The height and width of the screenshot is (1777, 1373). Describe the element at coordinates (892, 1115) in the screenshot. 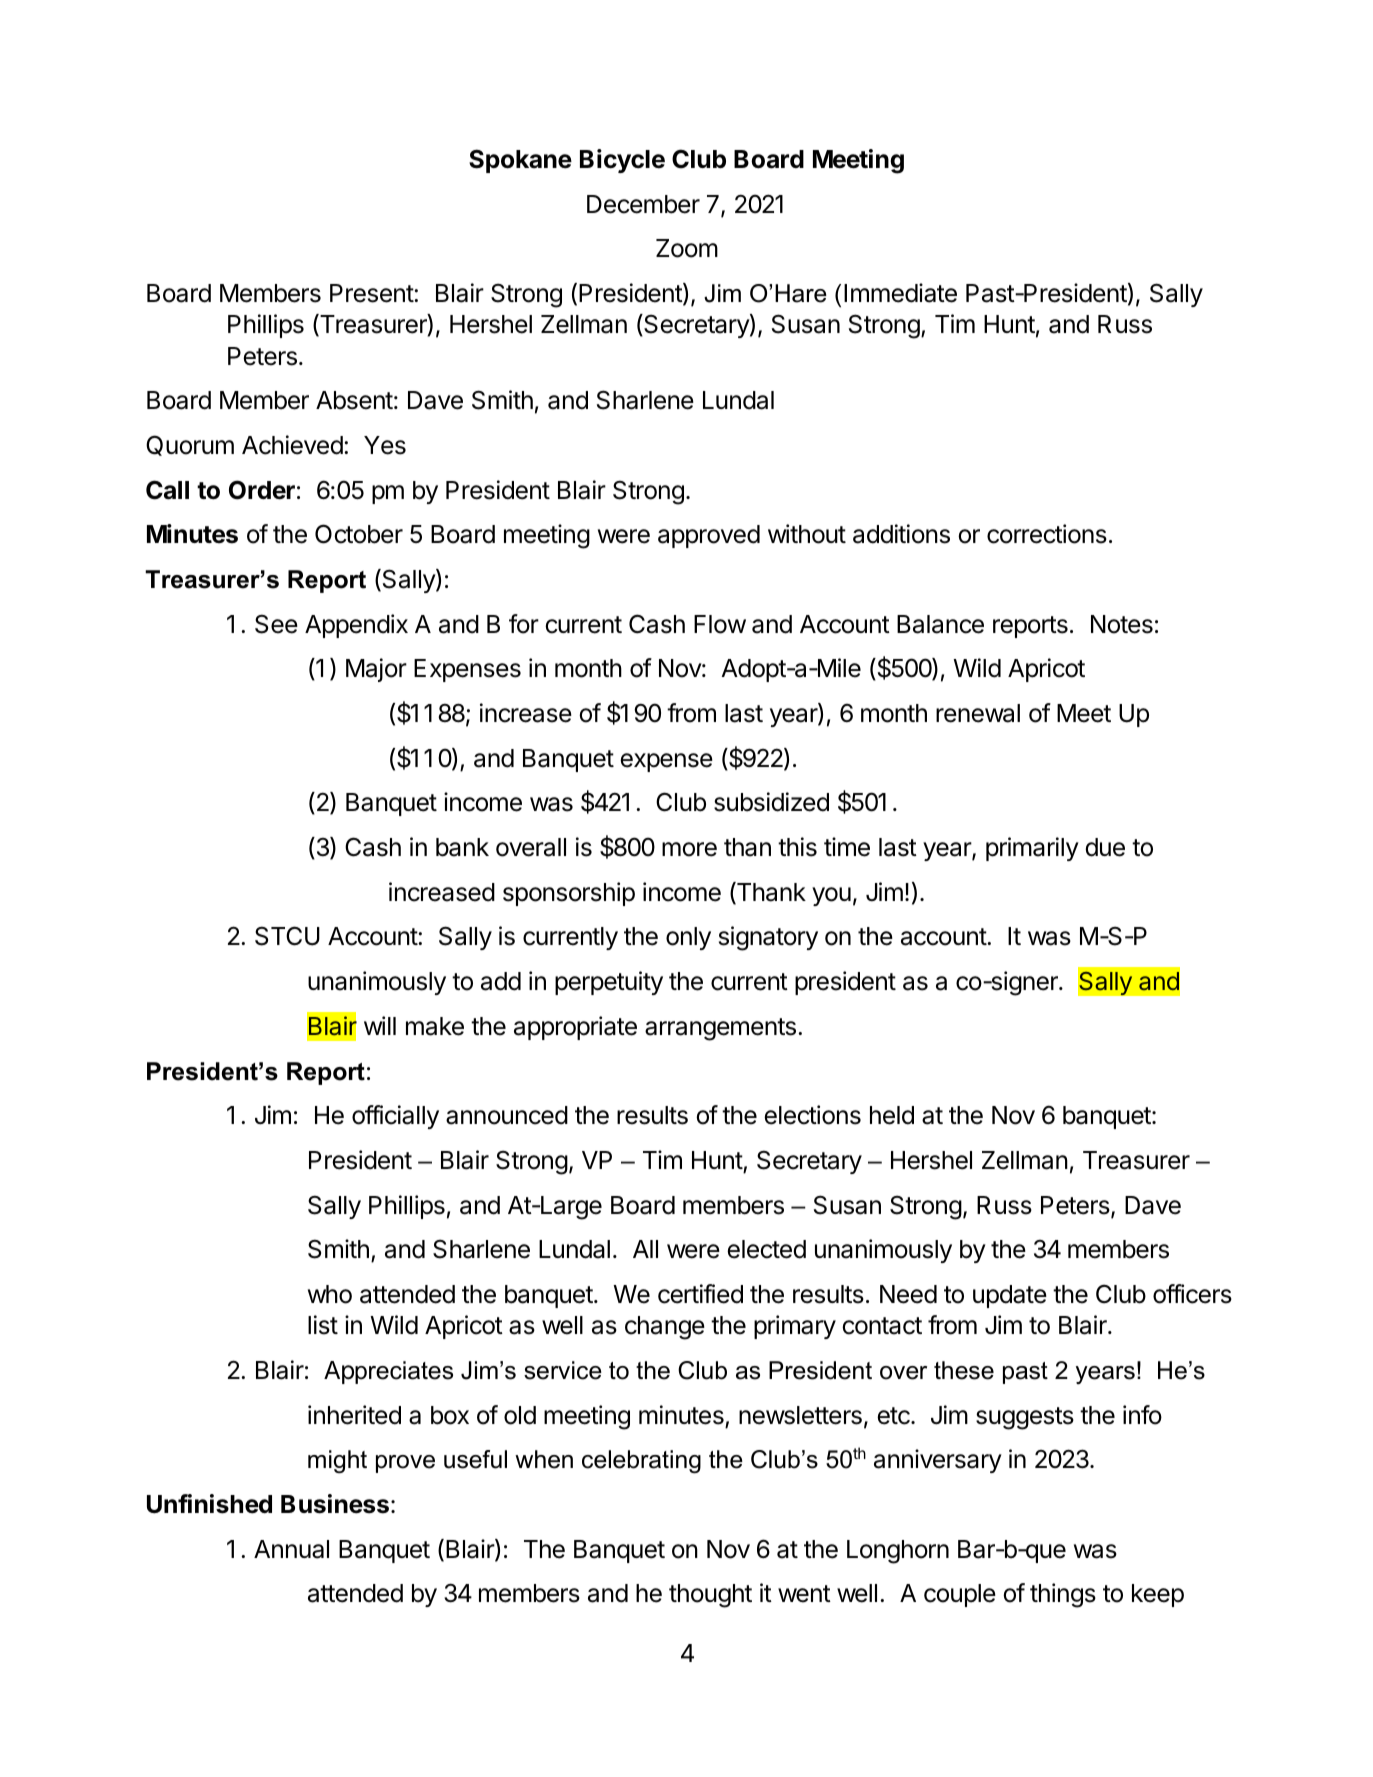

I see `held` at that location.
